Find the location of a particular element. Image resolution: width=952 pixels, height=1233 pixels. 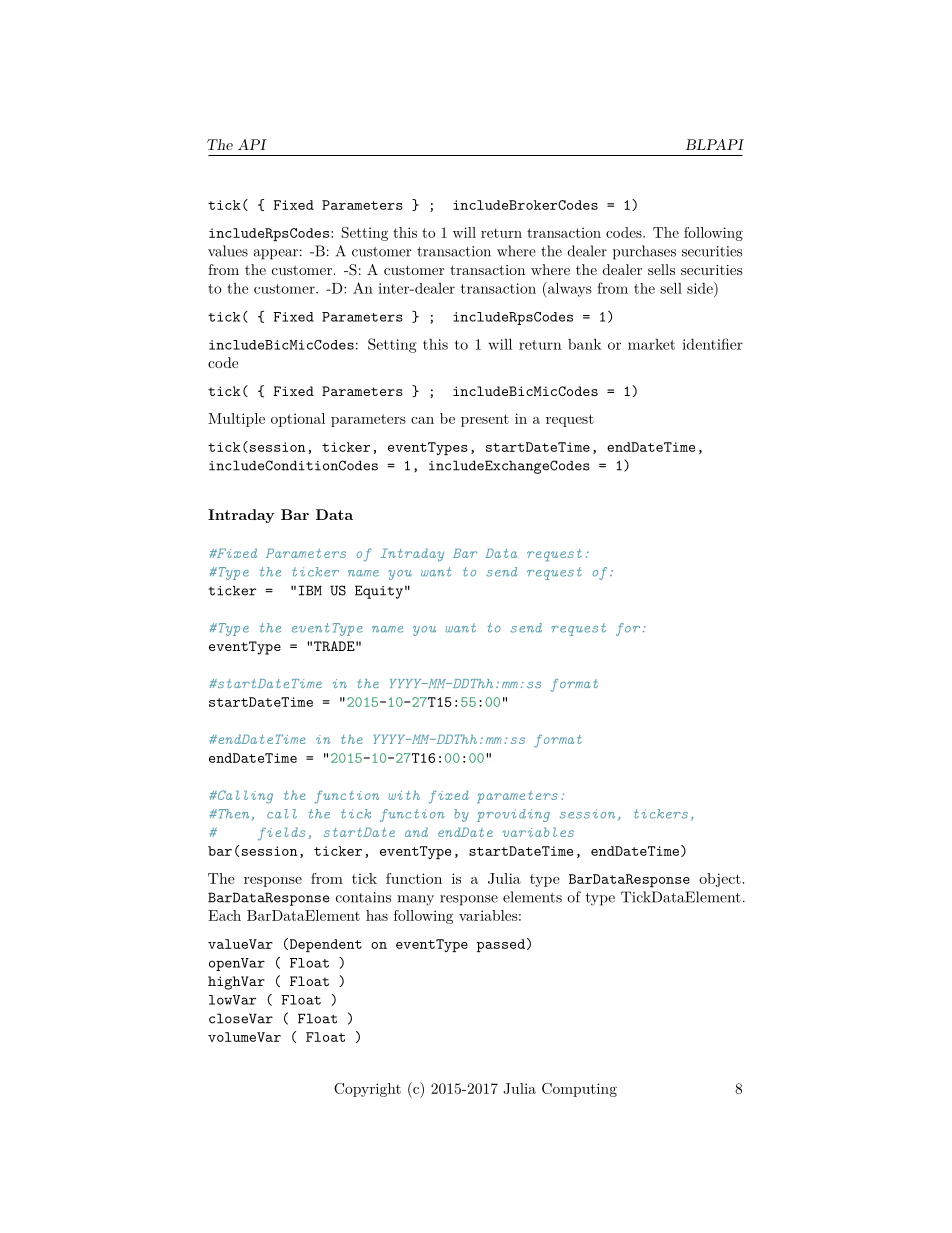

appear is located at coordinates (276, 254).
